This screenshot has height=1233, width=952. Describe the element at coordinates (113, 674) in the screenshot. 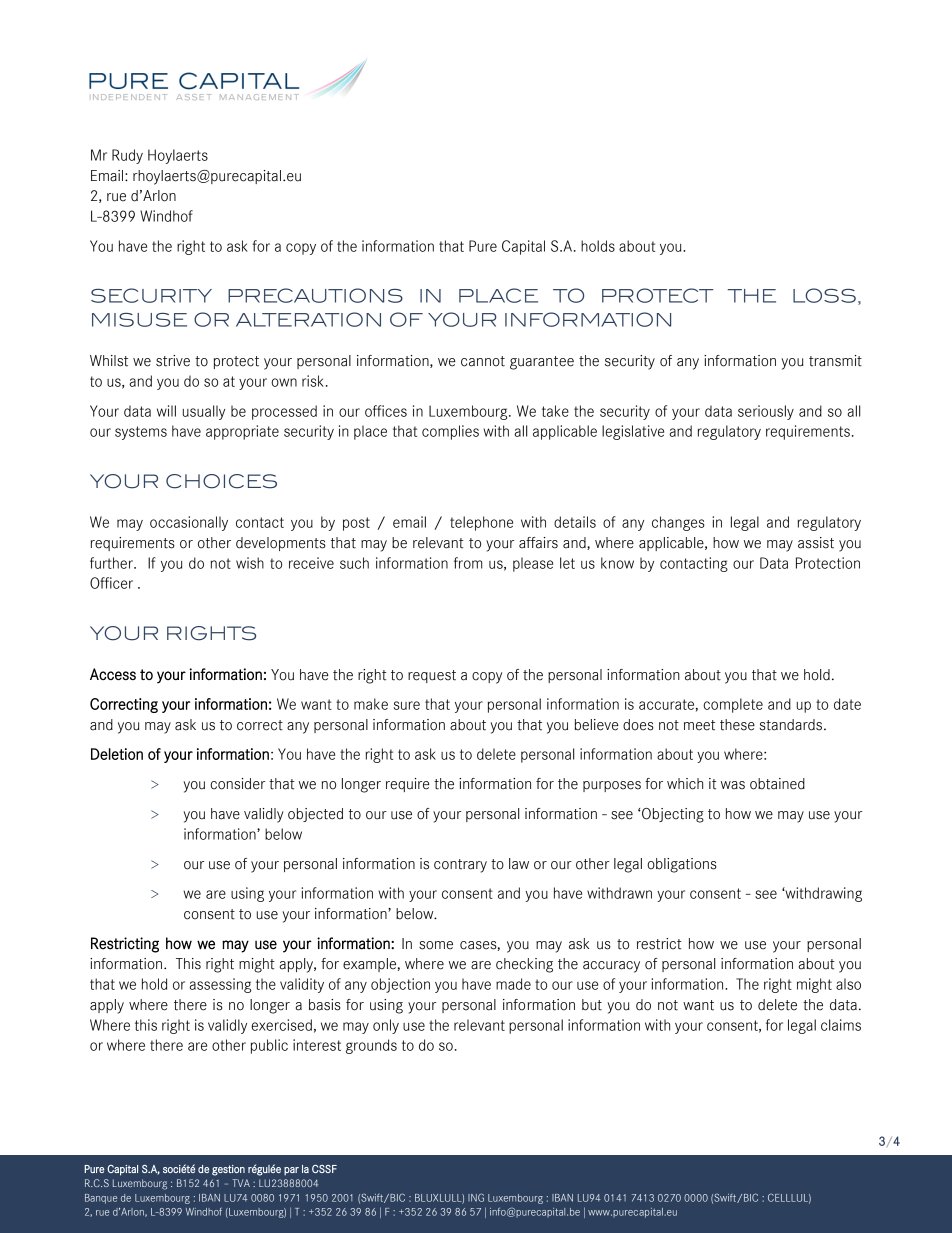

I see `Access` at that location.
